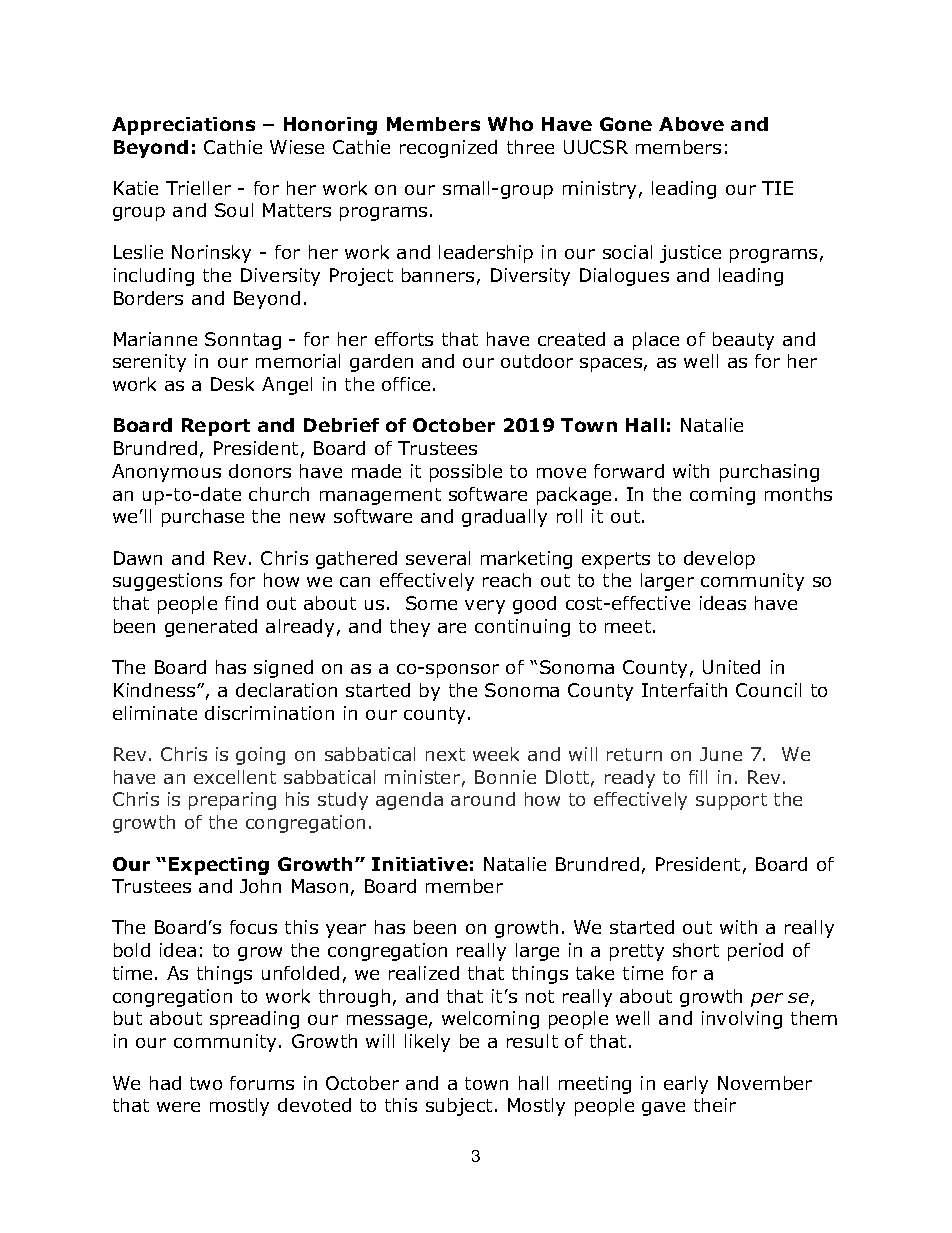 This screenshot has height=1233, width=952. I want to click on gradually, so click(504, 518).
